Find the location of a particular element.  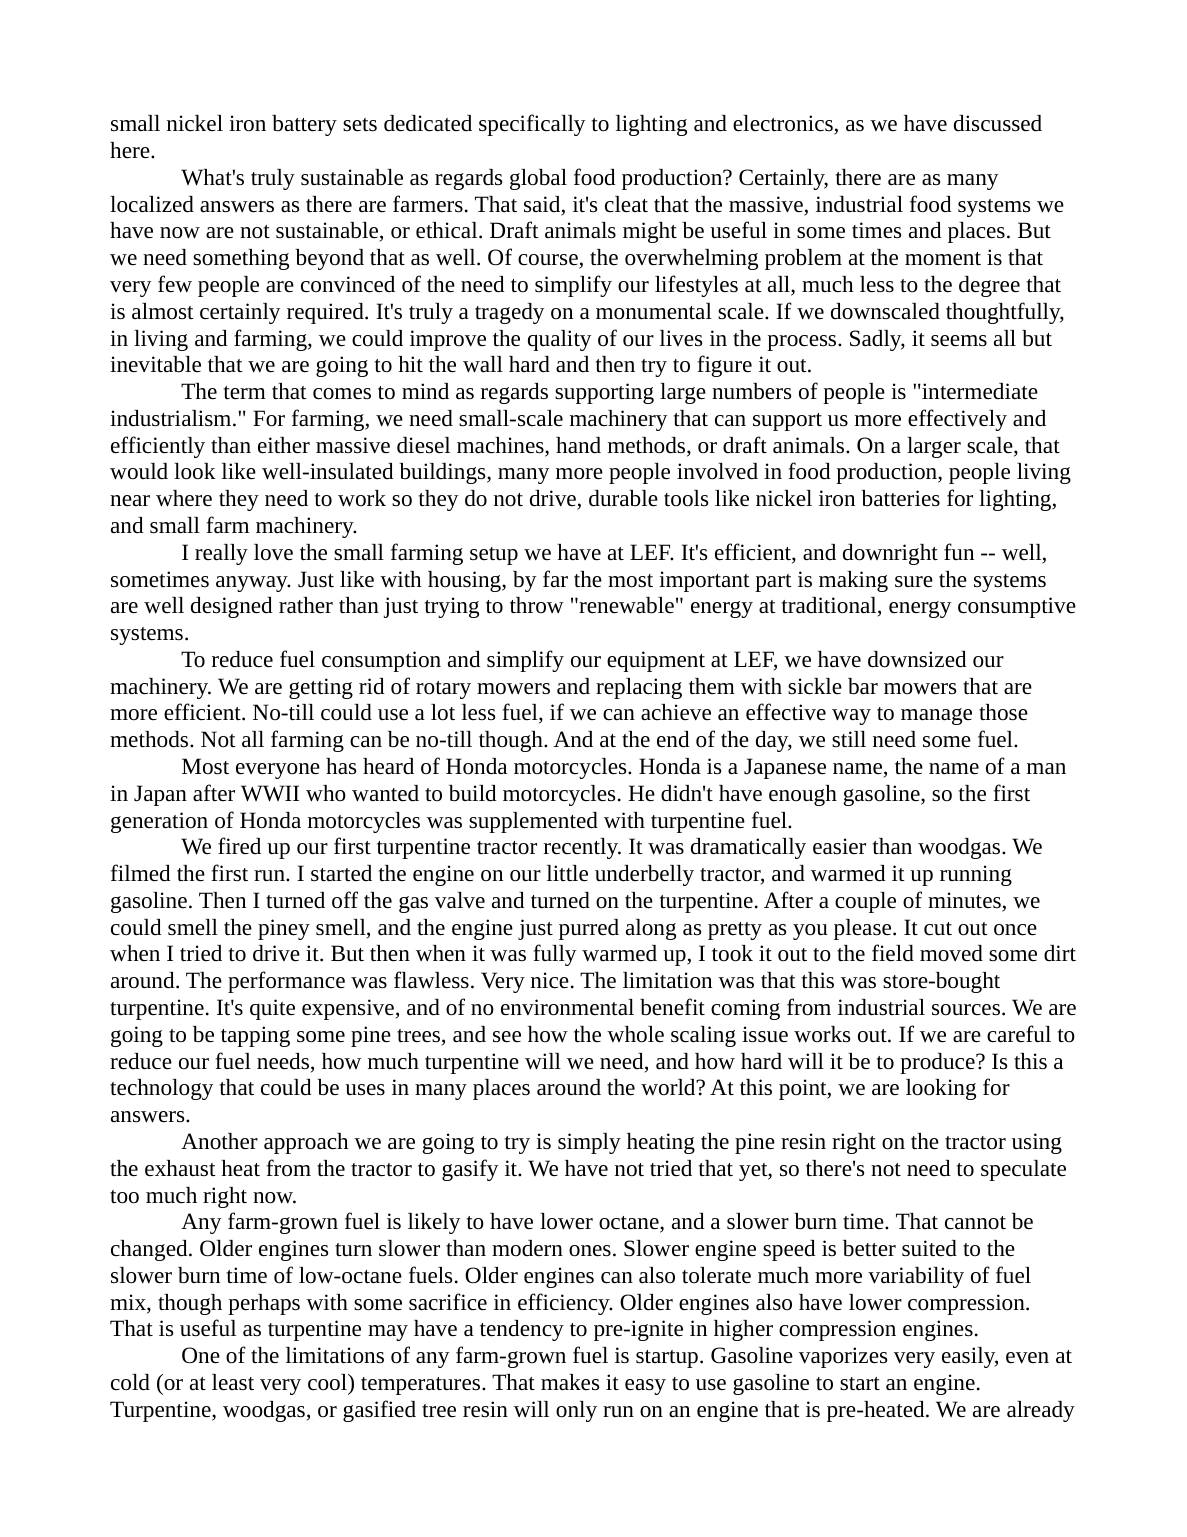

least is located at coordinates (233, 1382).
